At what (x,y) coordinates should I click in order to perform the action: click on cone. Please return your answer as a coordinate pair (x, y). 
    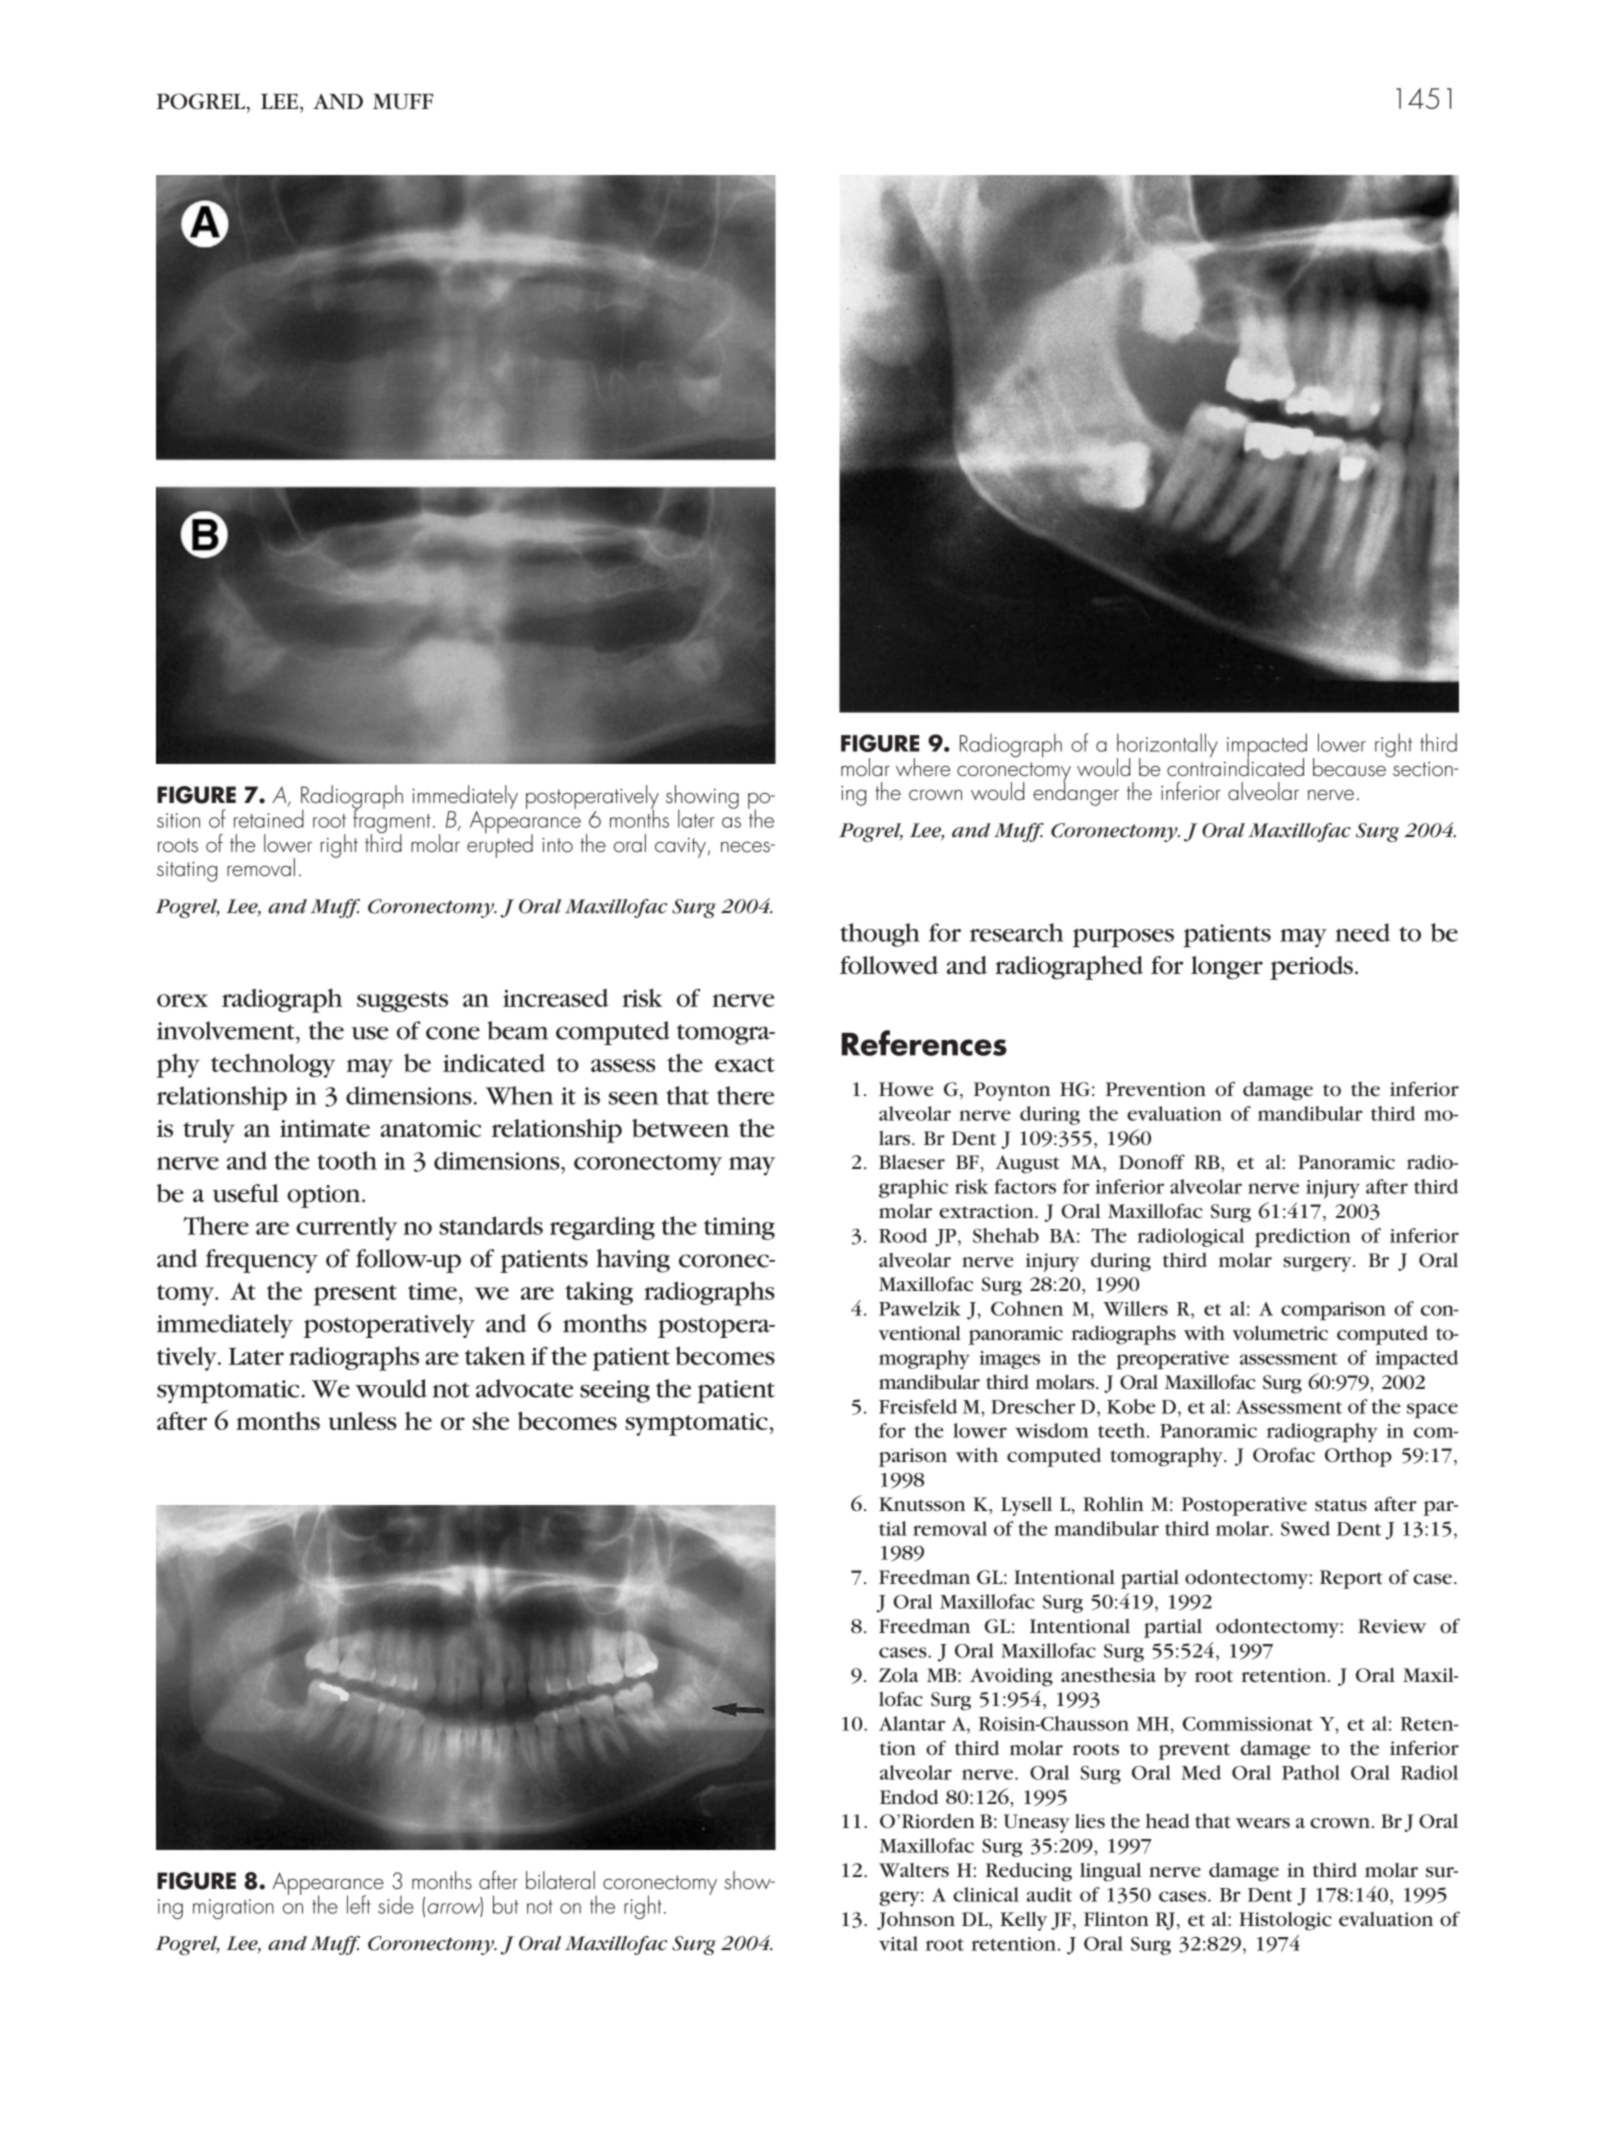
    Looking at the image, I should click on (453, 1033).
